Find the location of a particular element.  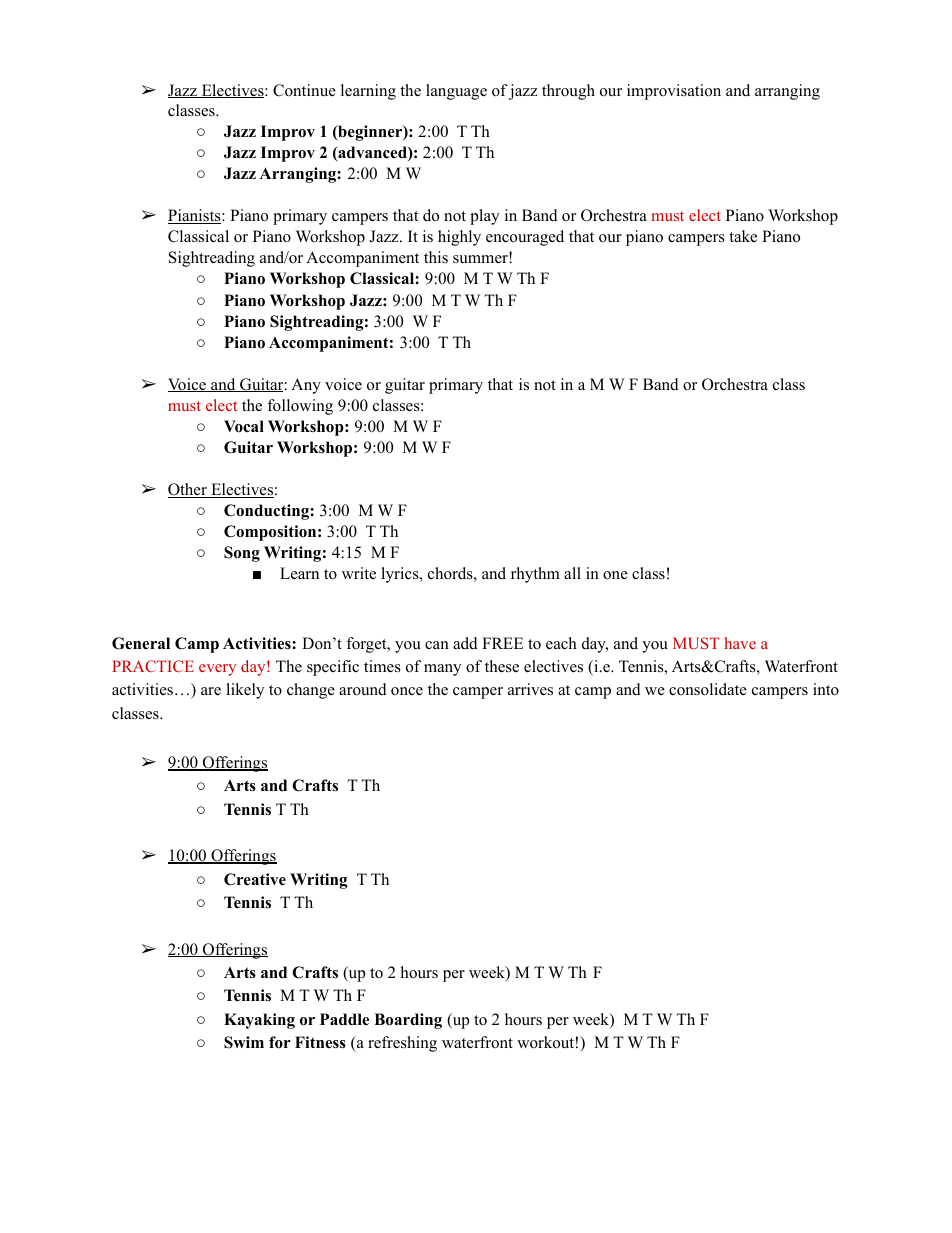

Creative is located at coordinates (255, 879).
